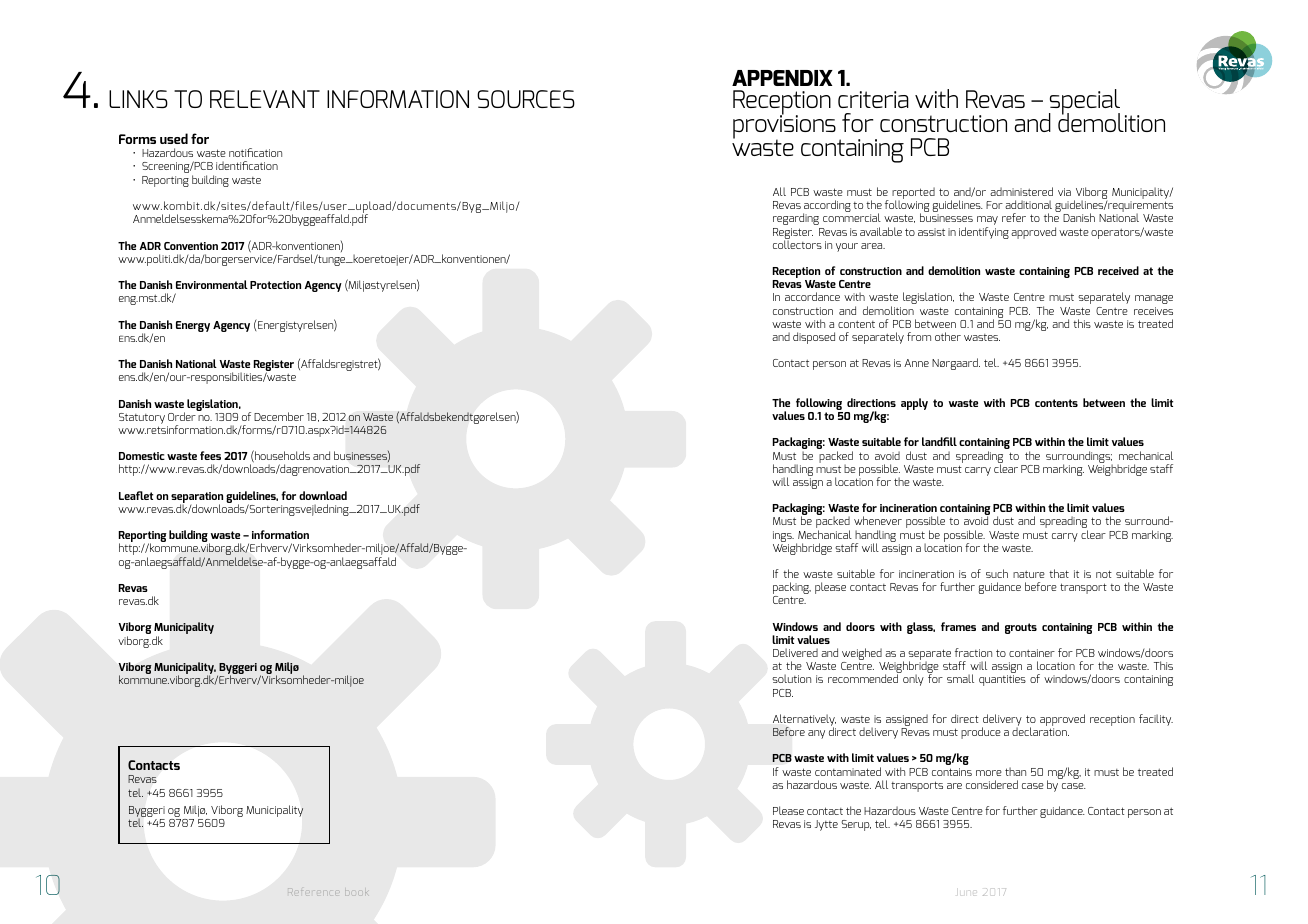 The width and height of the document is (1308, 924). Describe the element at coordinates (526, 99) in the document. I see `SOURCES` at that location.
